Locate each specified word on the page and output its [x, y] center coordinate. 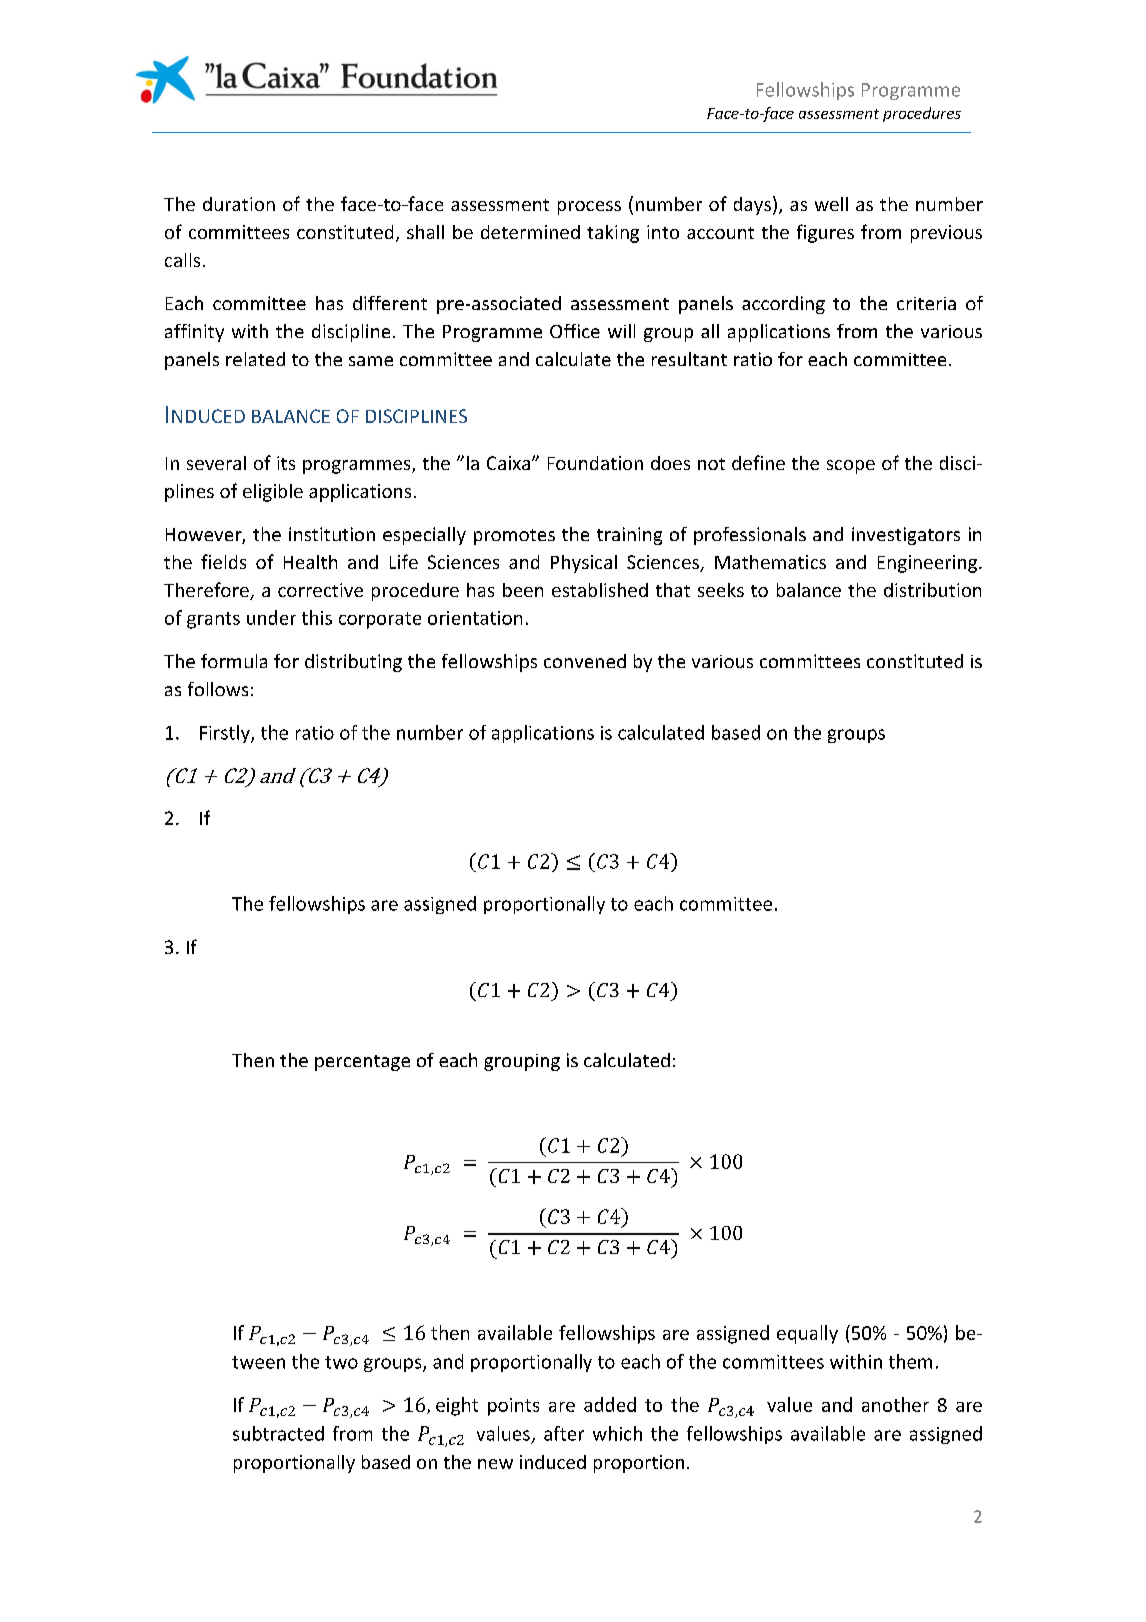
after [564, 1433]
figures [825, 233]
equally [807, 1334]
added [610, 1404]
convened [585, 661]
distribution [932, 590]
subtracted [278, 1433]
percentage [362, 1063]
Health [310, 562]
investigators [906, 536]
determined [530, 232]
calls [182, 260]
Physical [584, 564]
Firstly [226, 734]
